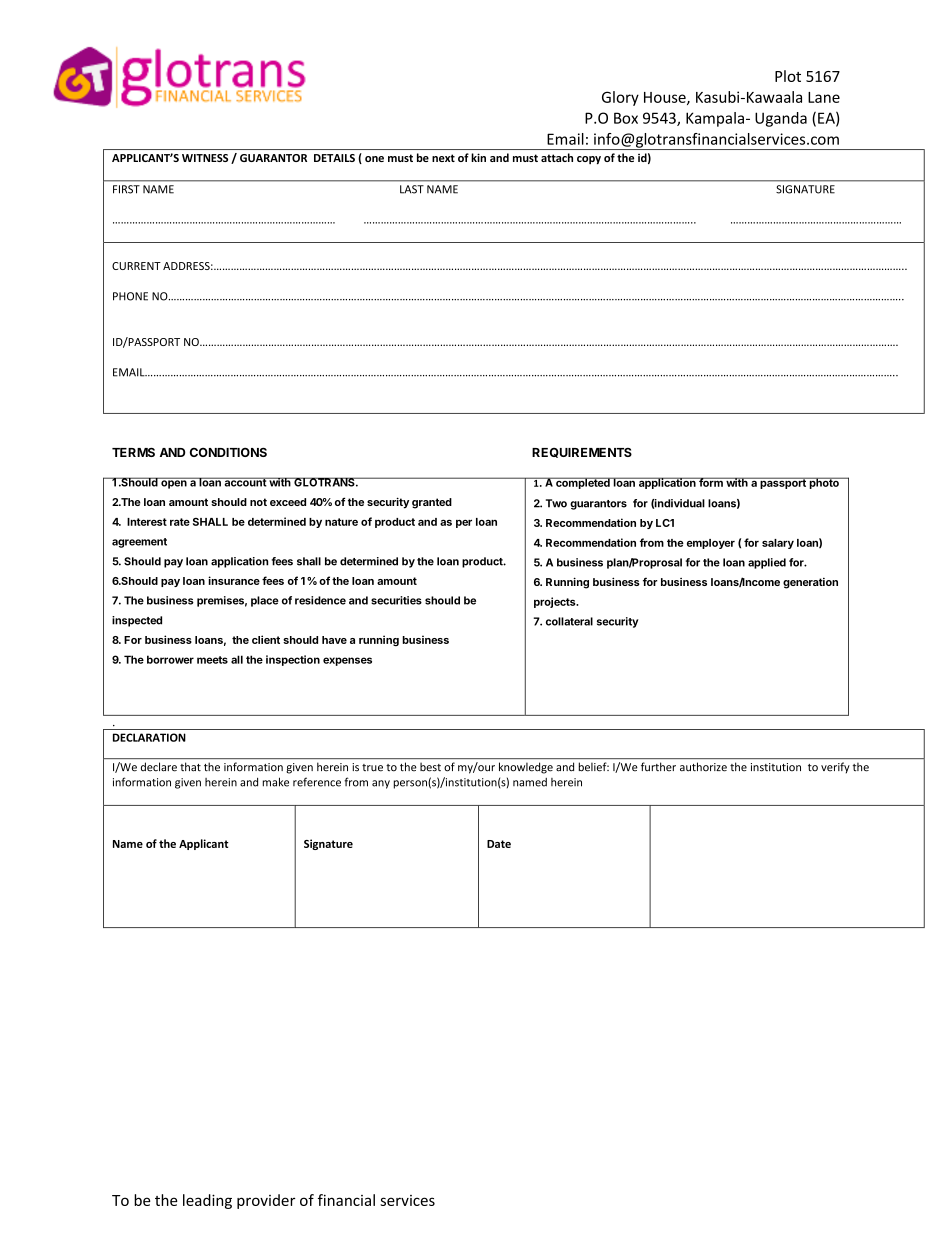  What do you see at coordinates (205, 158) in the screenshot?
I see `WITNESS` at bounding box center [205, 158].
